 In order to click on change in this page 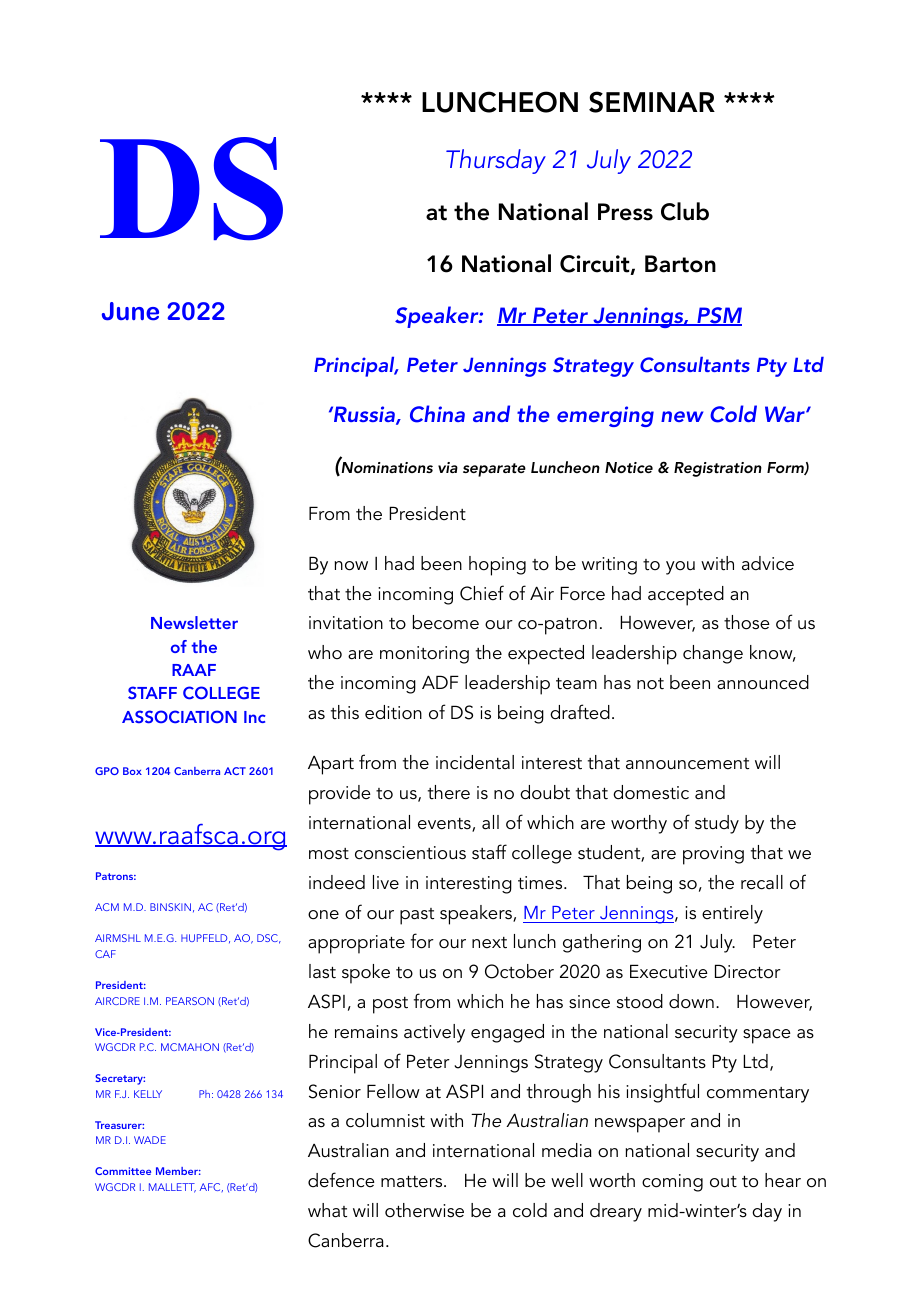, I will do `click(713, 654)`.
